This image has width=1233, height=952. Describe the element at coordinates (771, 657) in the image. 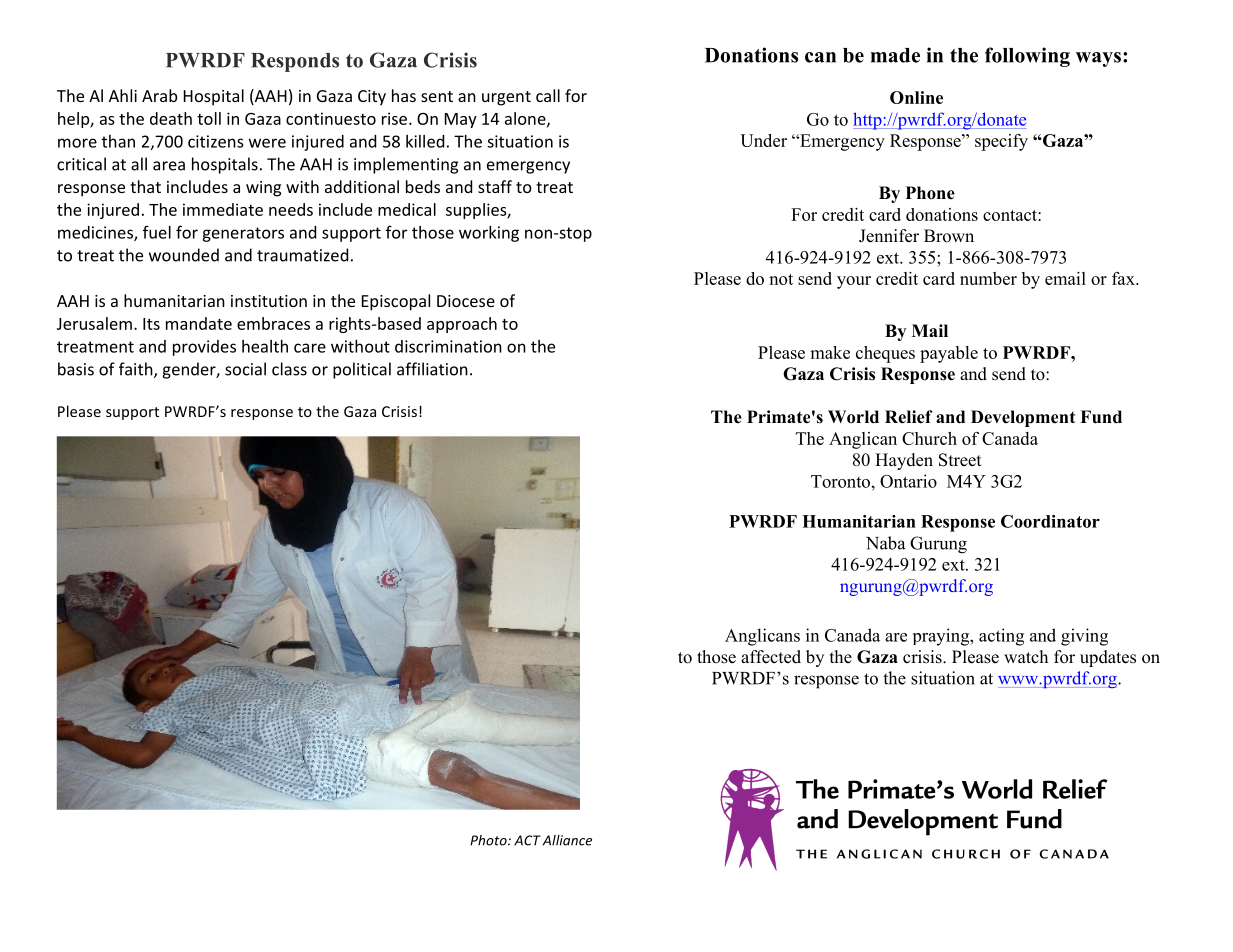

I see `affected` at that location.
